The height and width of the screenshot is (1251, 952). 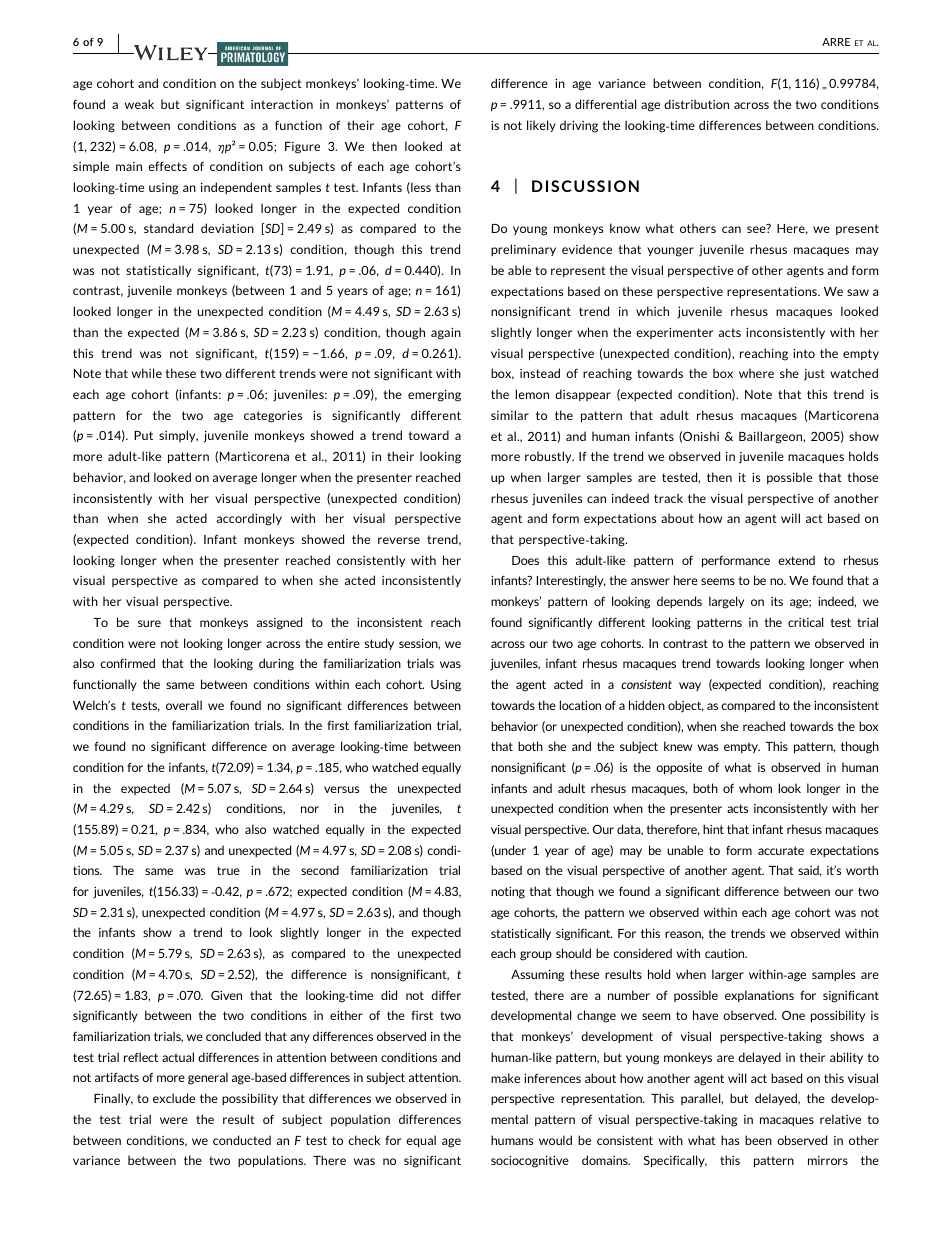 I want to click on whom, so click(x=755, y=788).
